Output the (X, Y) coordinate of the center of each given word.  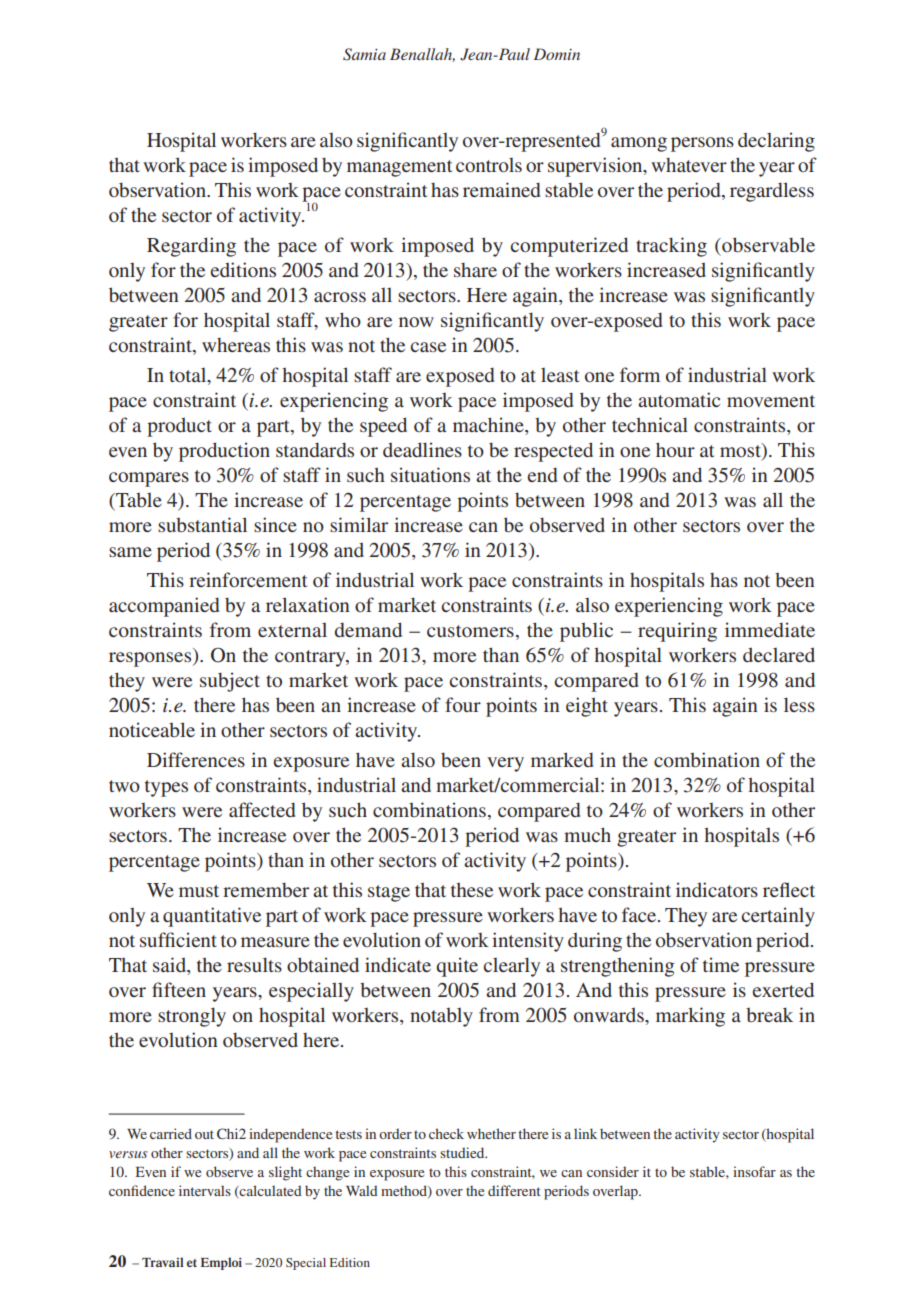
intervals (205, 1190)
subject (230, 682)
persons (702, 144)
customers (470, 631)
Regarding (191, 247)
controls (489, 165)
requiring (677, 632)
